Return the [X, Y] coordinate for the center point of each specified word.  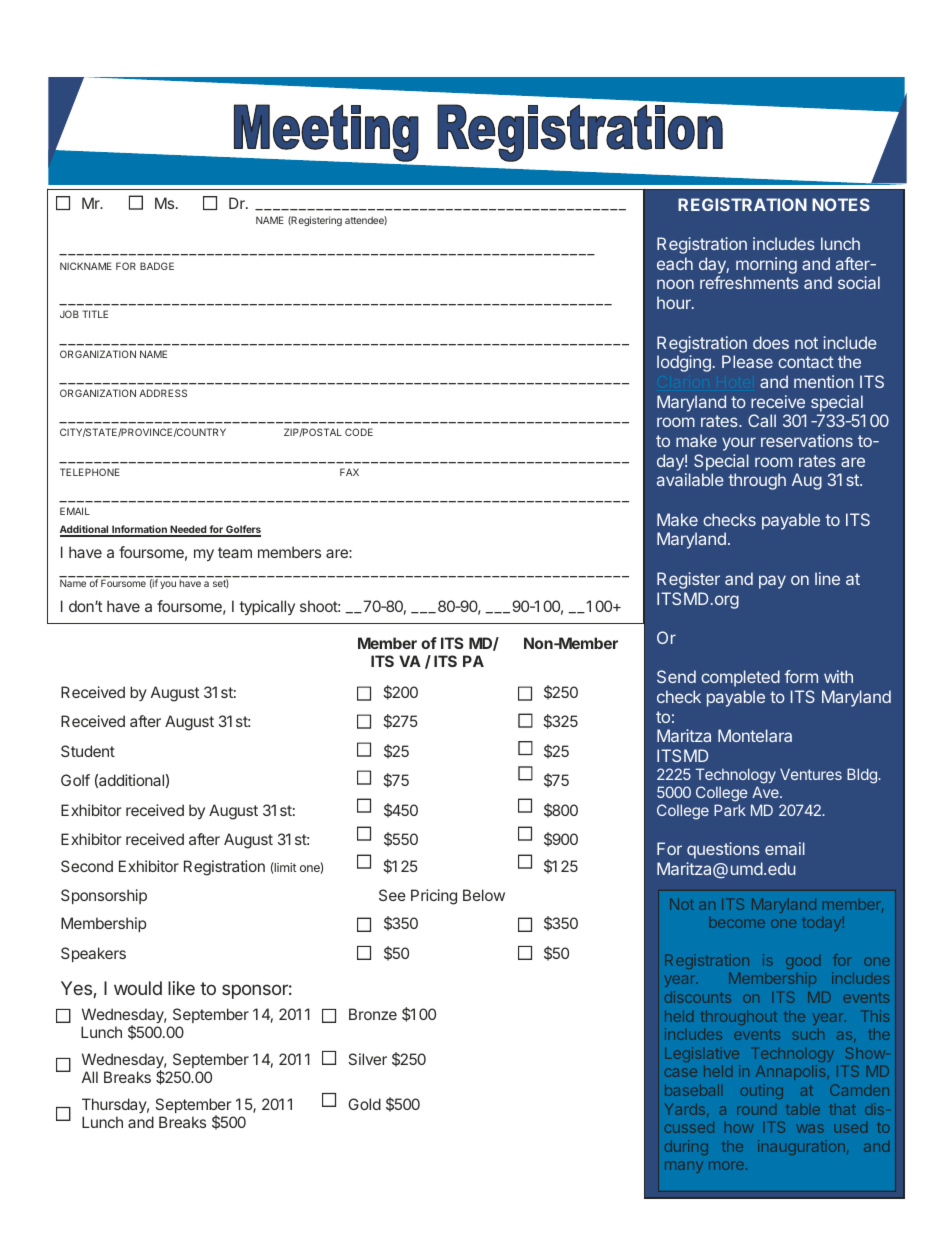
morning [766, 265]
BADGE [157, 266]
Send [676, 676]
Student [88, 751]
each [675, 263]
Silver [367, 1059]
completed [740, 678]
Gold [364, 1104]
